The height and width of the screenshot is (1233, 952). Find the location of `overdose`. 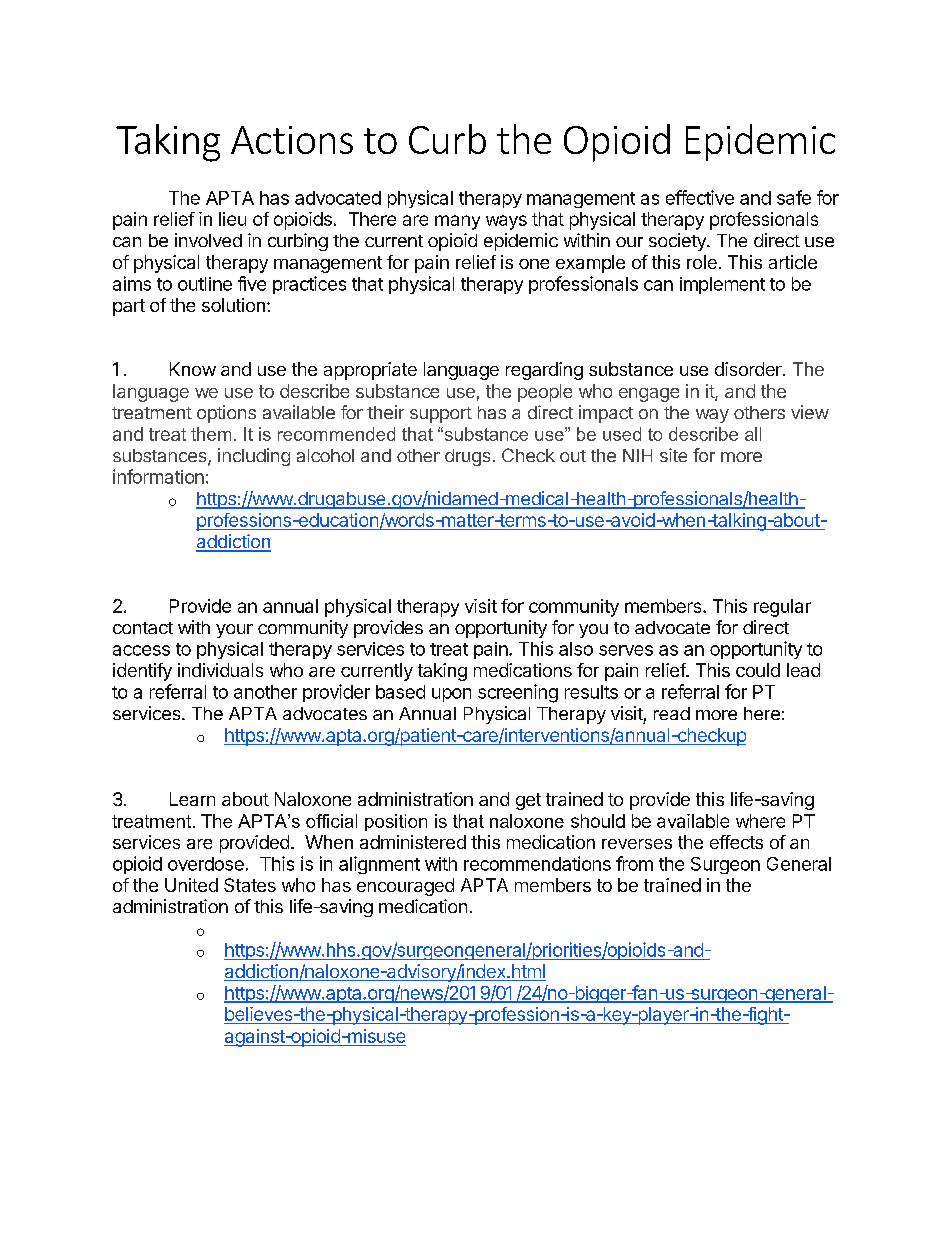

overdose is located at coordinates (206, 864).
